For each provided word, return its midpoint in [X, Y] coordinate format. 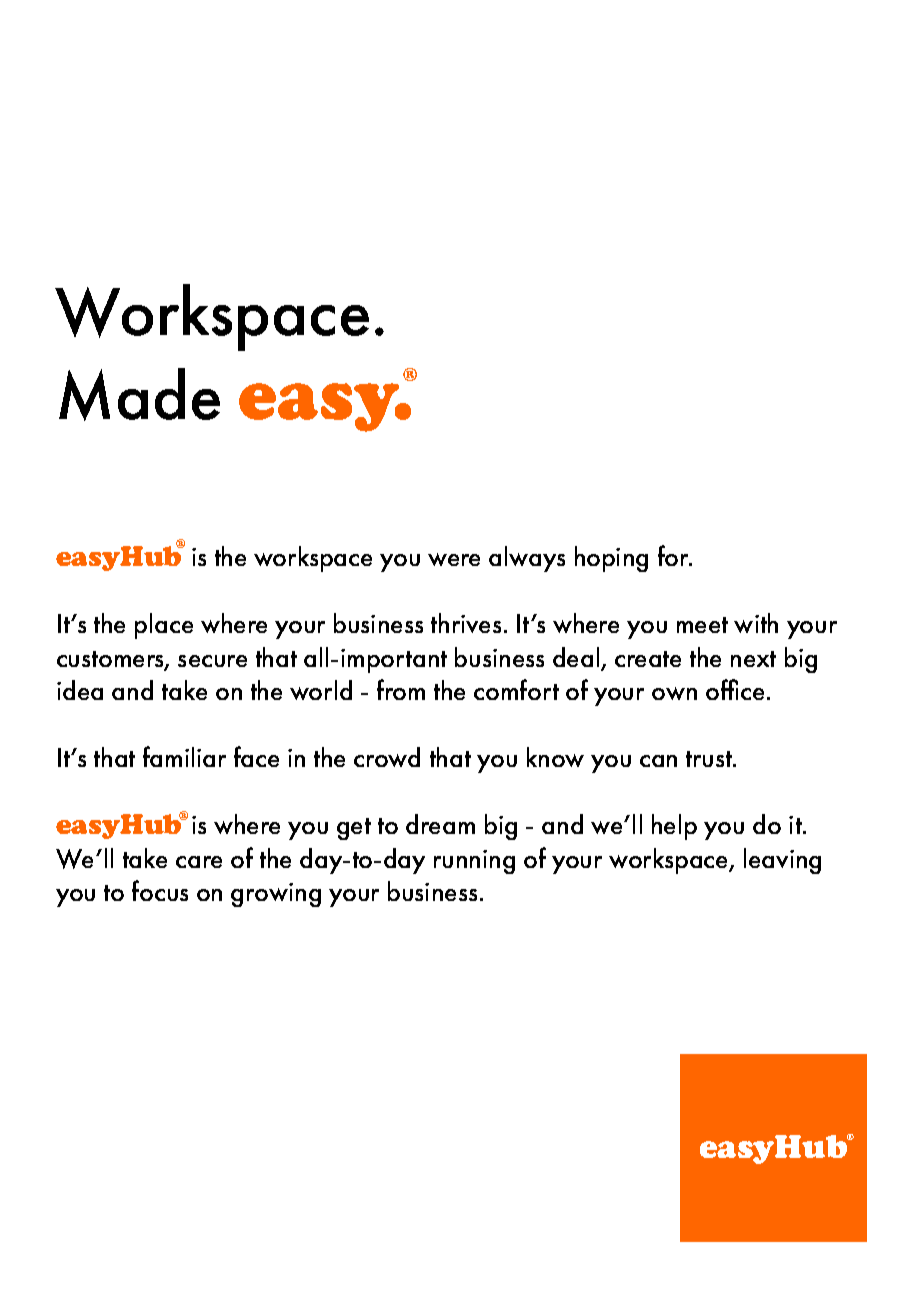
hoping [611, 559]
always [527, 559]
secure [212, 661]
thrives [466, 623]
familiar [184, 756]
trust [710, 759]
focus [160, 890]
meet [702, 625]
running [474, 862]
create [648, 659]
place [164, 626]
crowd [387, 757]
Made [139, 394]
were [454, 559]
